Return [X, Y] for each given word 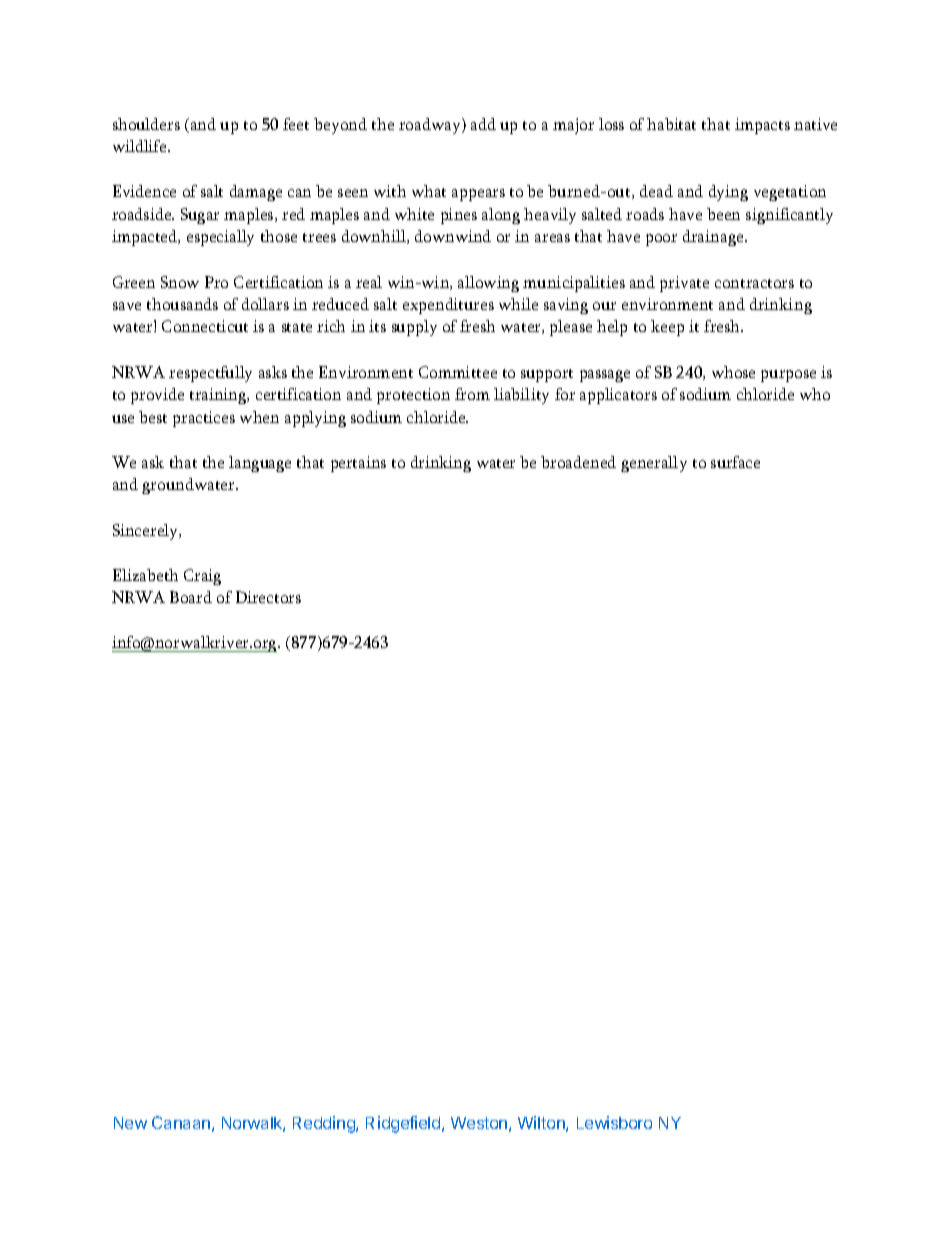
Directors [268, 597]
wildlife [141, 146]
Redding [325, 1124]
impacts [762, 126]
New [130, 1123]
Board [191, 597]
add [483, 124]
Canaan [181, 1122]
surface [735, 462]
